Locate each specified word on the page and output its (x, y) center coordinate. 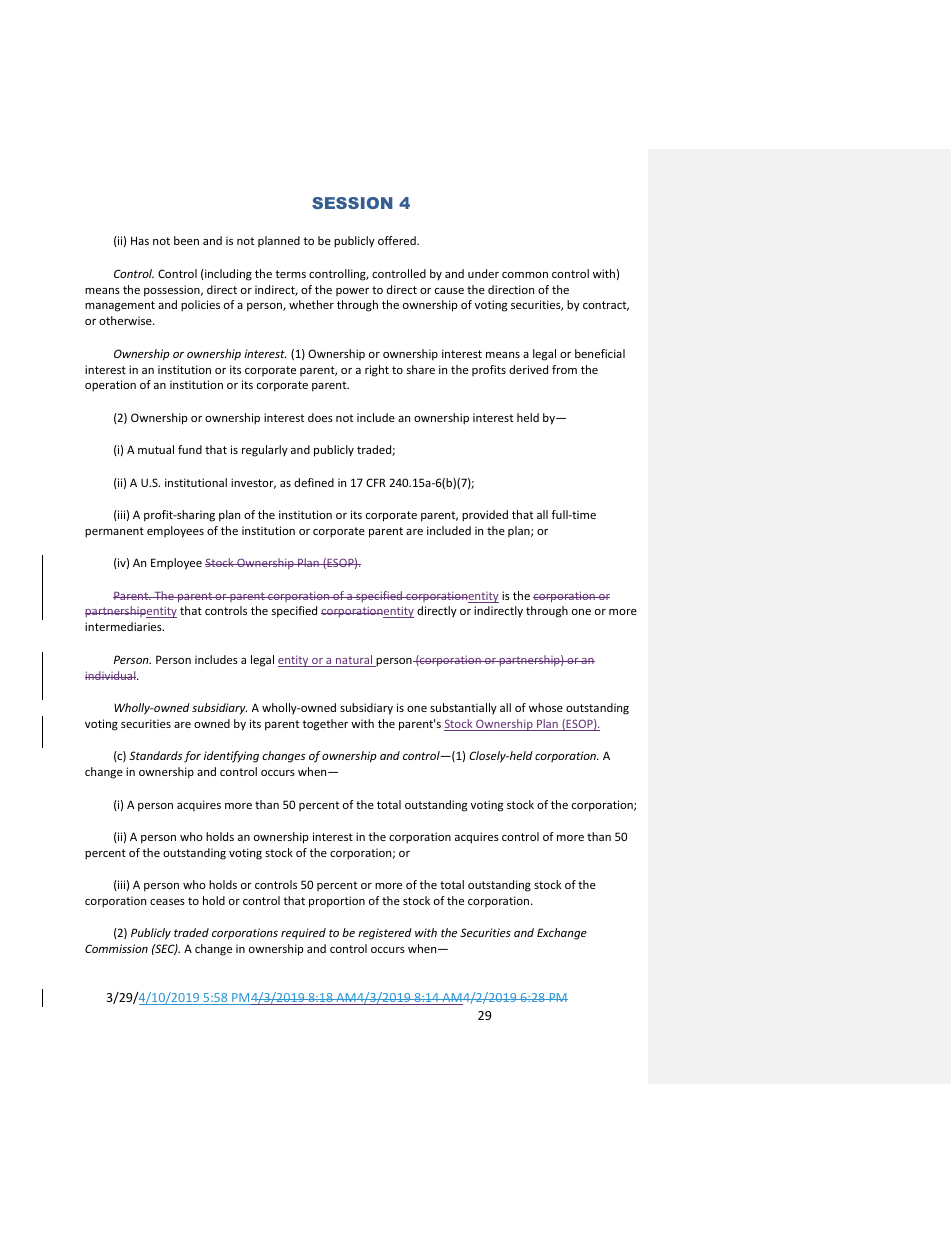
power (352, 292)
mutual (156, 449)
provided (485, 516)
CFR (376, 482)
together (325, 725)
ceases (167, 902)
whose (546, 707)
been (186, 240)
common (525, 275)
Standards (155, 755)
